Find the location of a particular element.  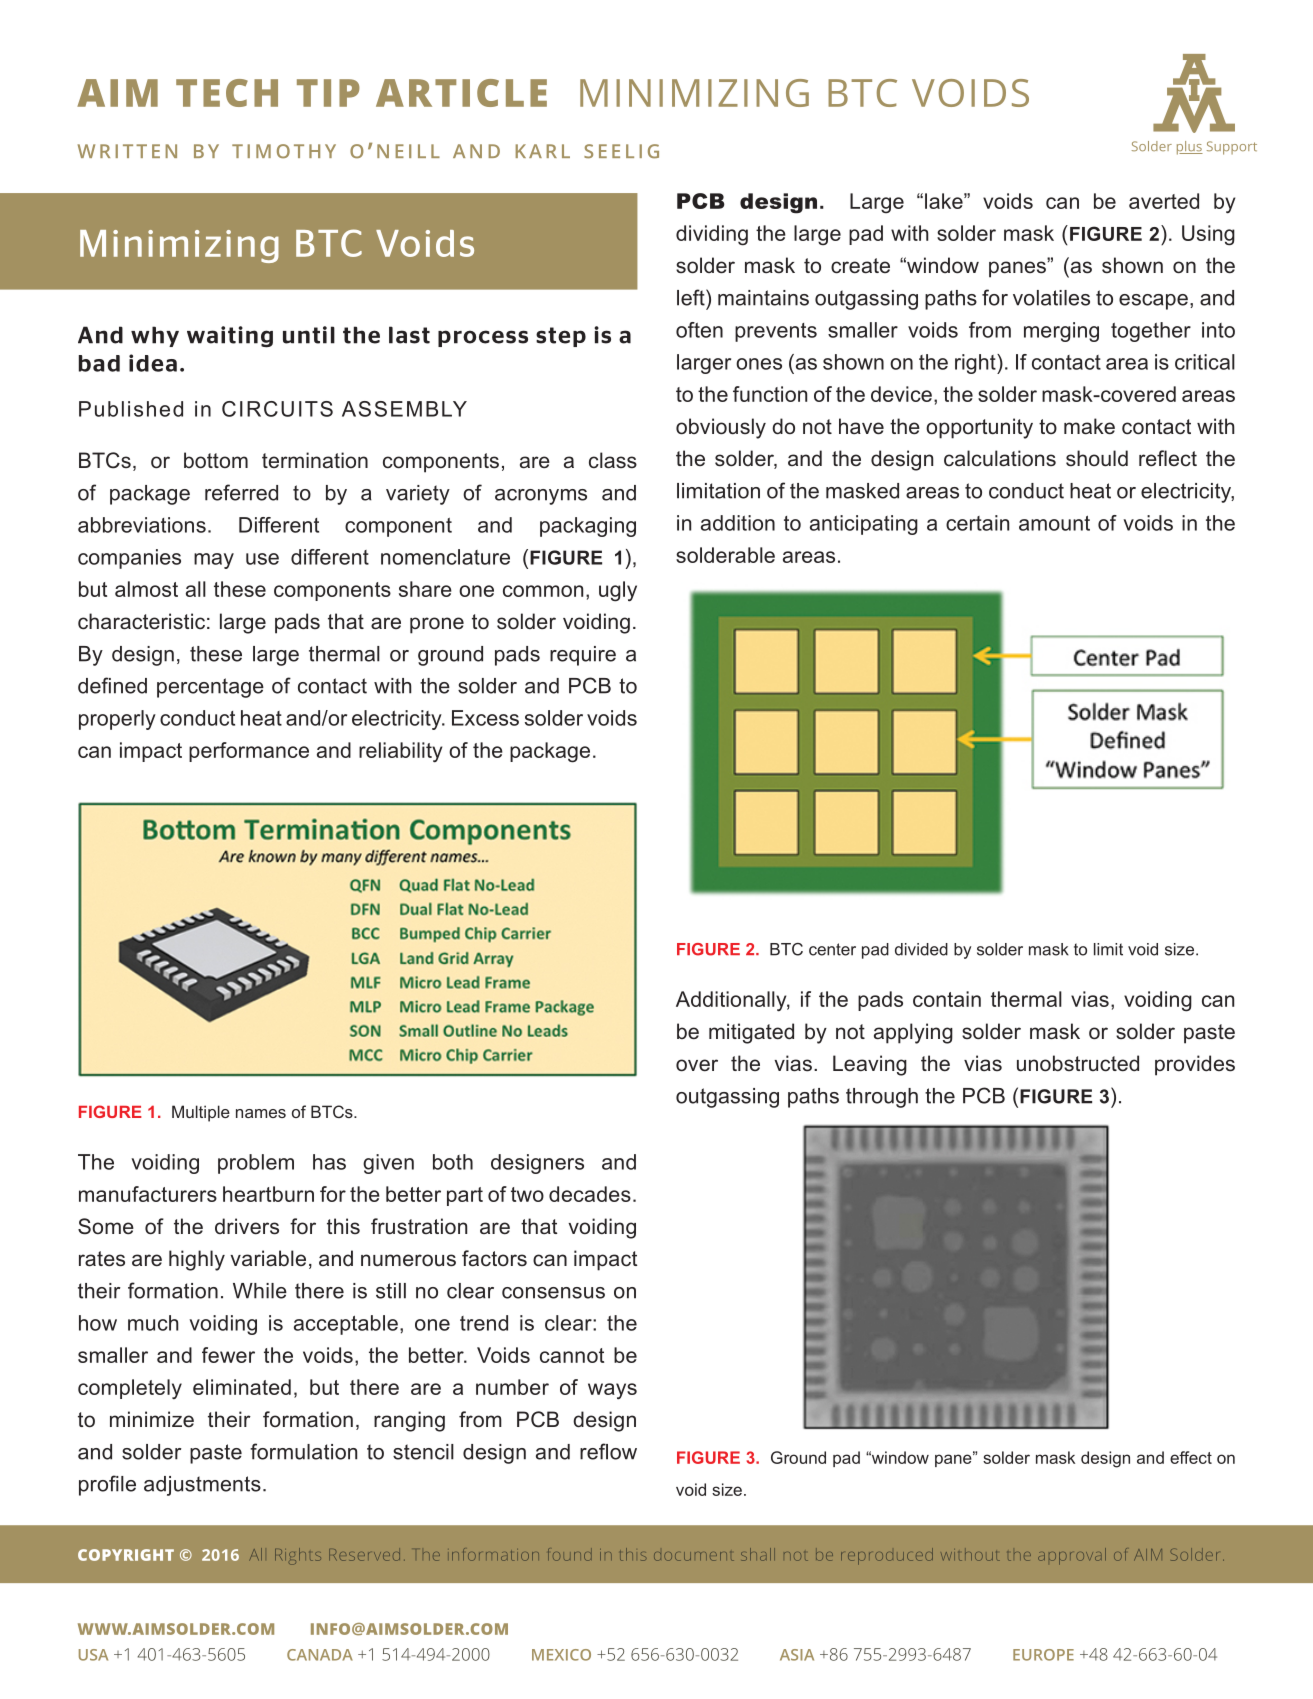

document is located at coordinates (694, 1556).
